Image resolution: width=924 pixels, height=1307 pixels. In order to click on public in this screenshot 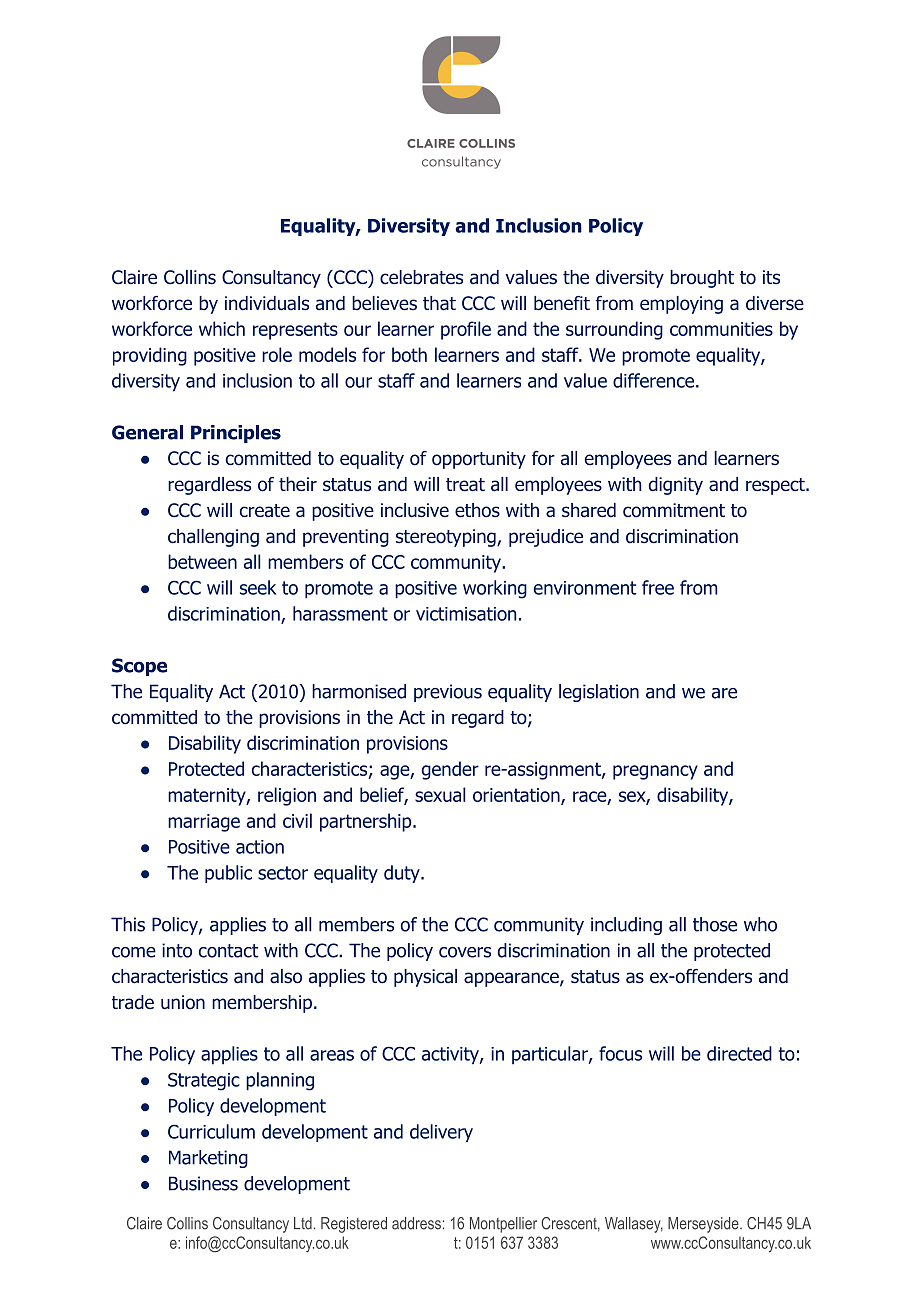, I will do `click(228, 874)`.
